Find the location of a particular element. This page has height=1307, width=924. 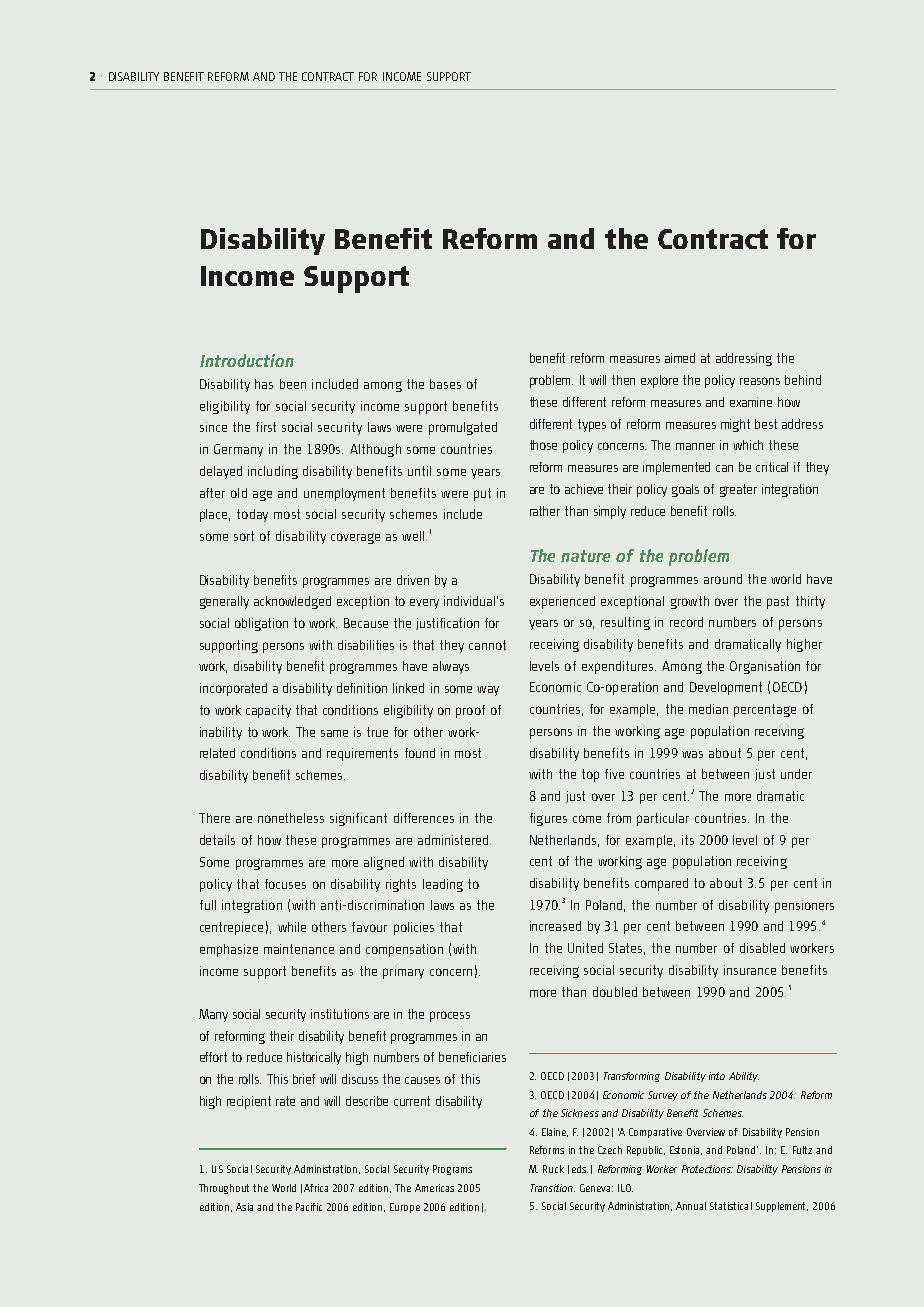

been is located at coordinates (293, 384).
